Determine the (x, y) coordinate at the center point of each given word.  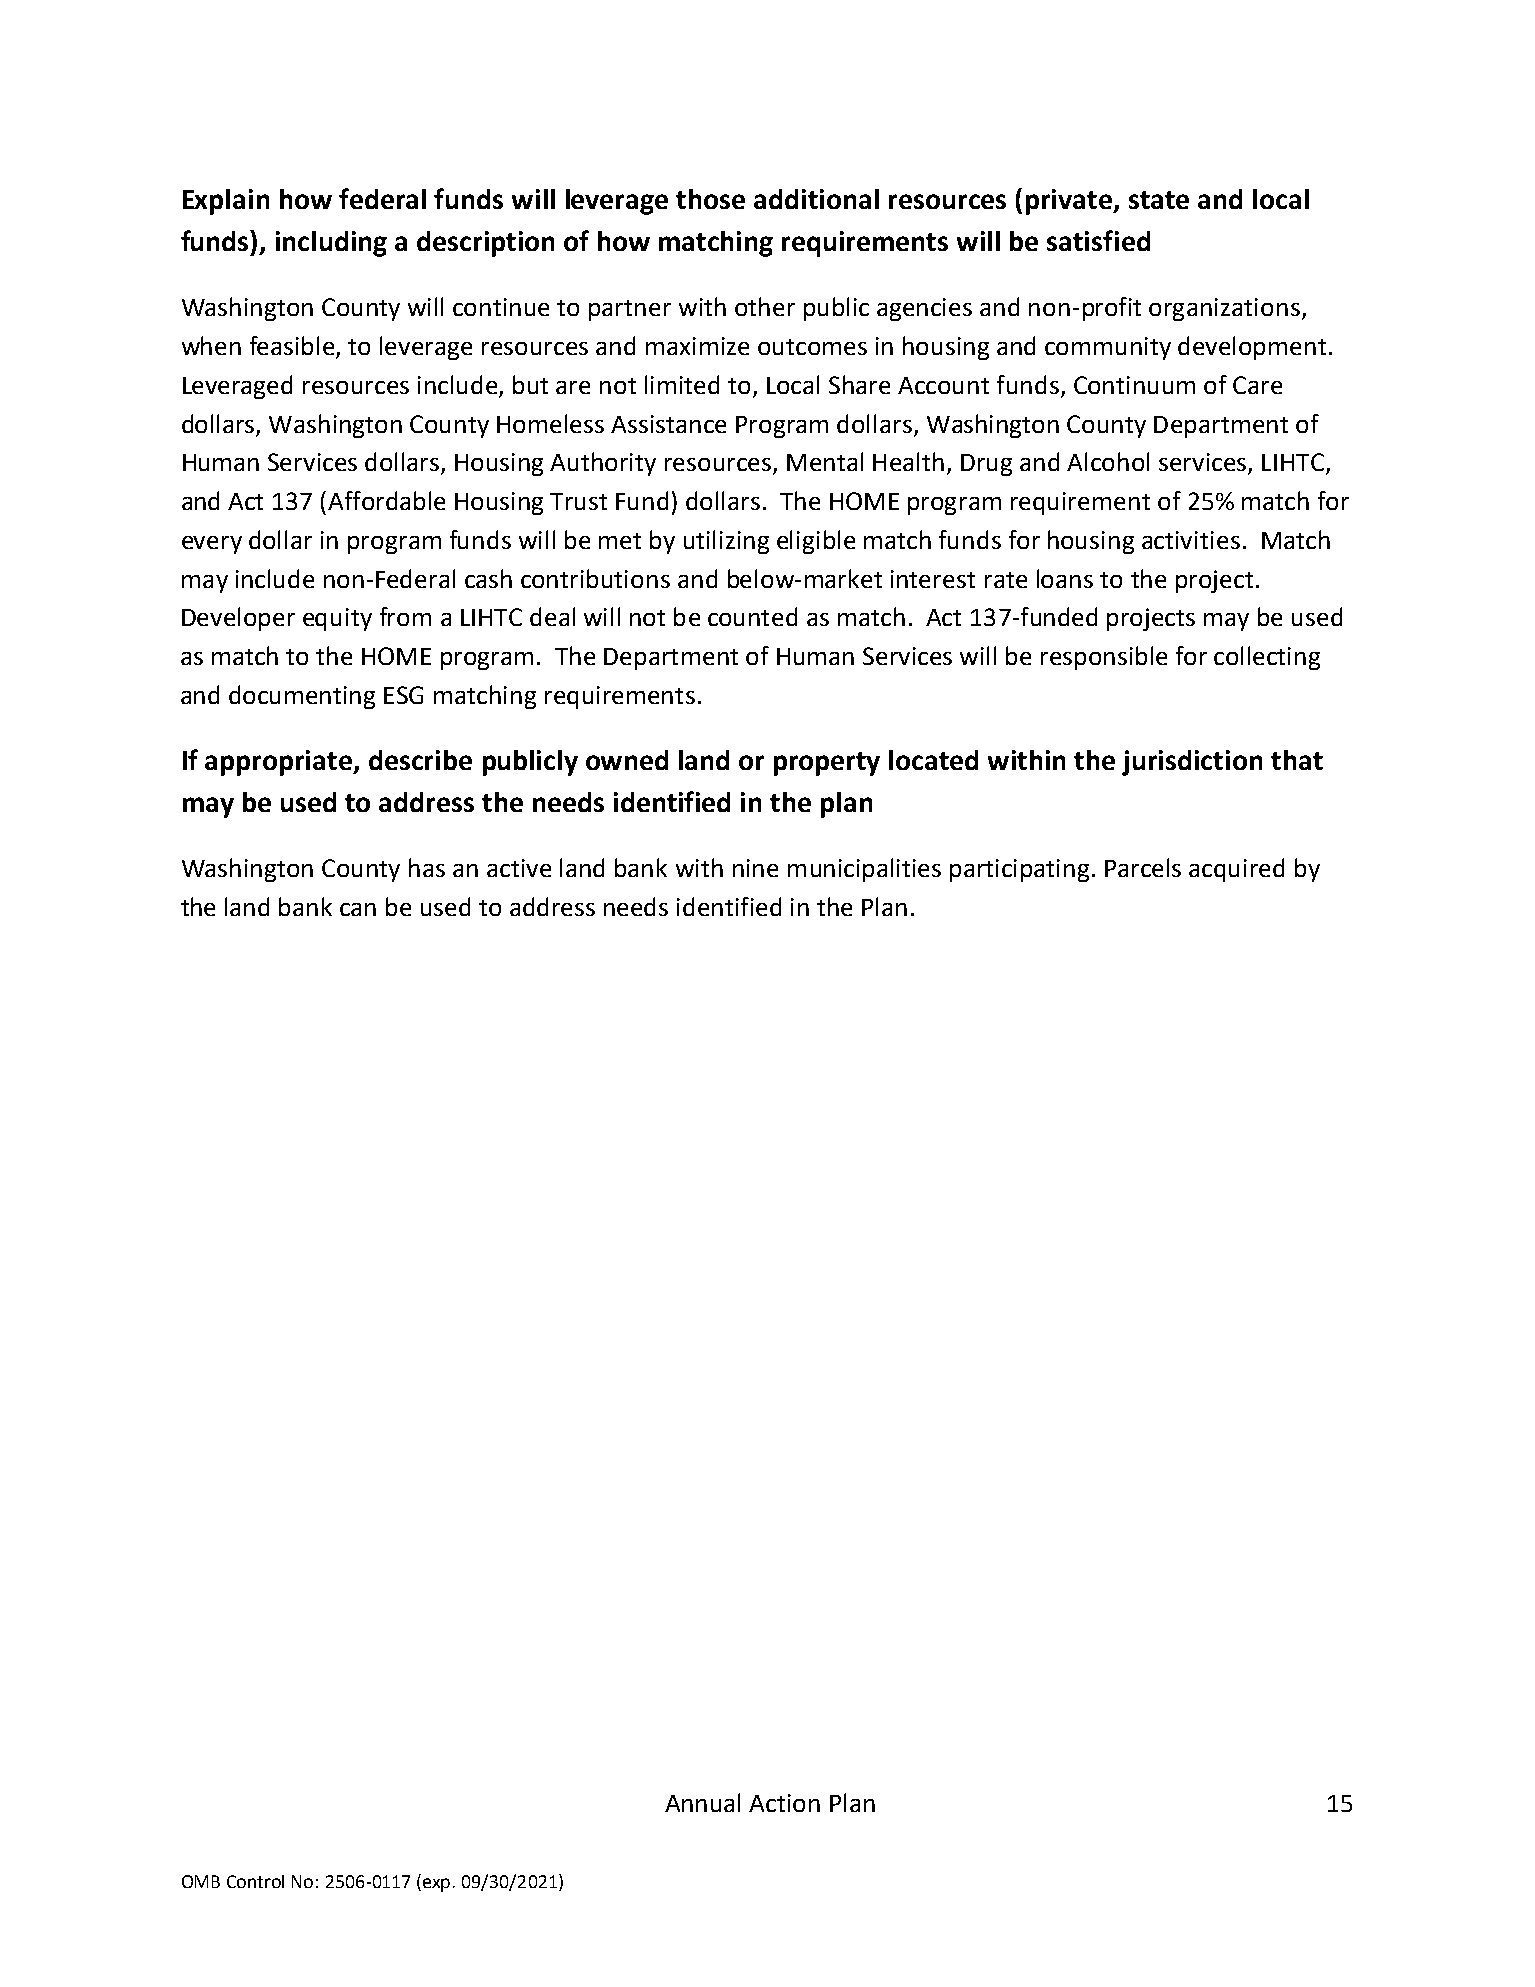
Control (255, 1881)
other (765, 306)
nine (755, 868)
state (1159, 200)
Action (784, 1803)
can (358, 909)
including (331, 244)
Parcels (1143, 867)
